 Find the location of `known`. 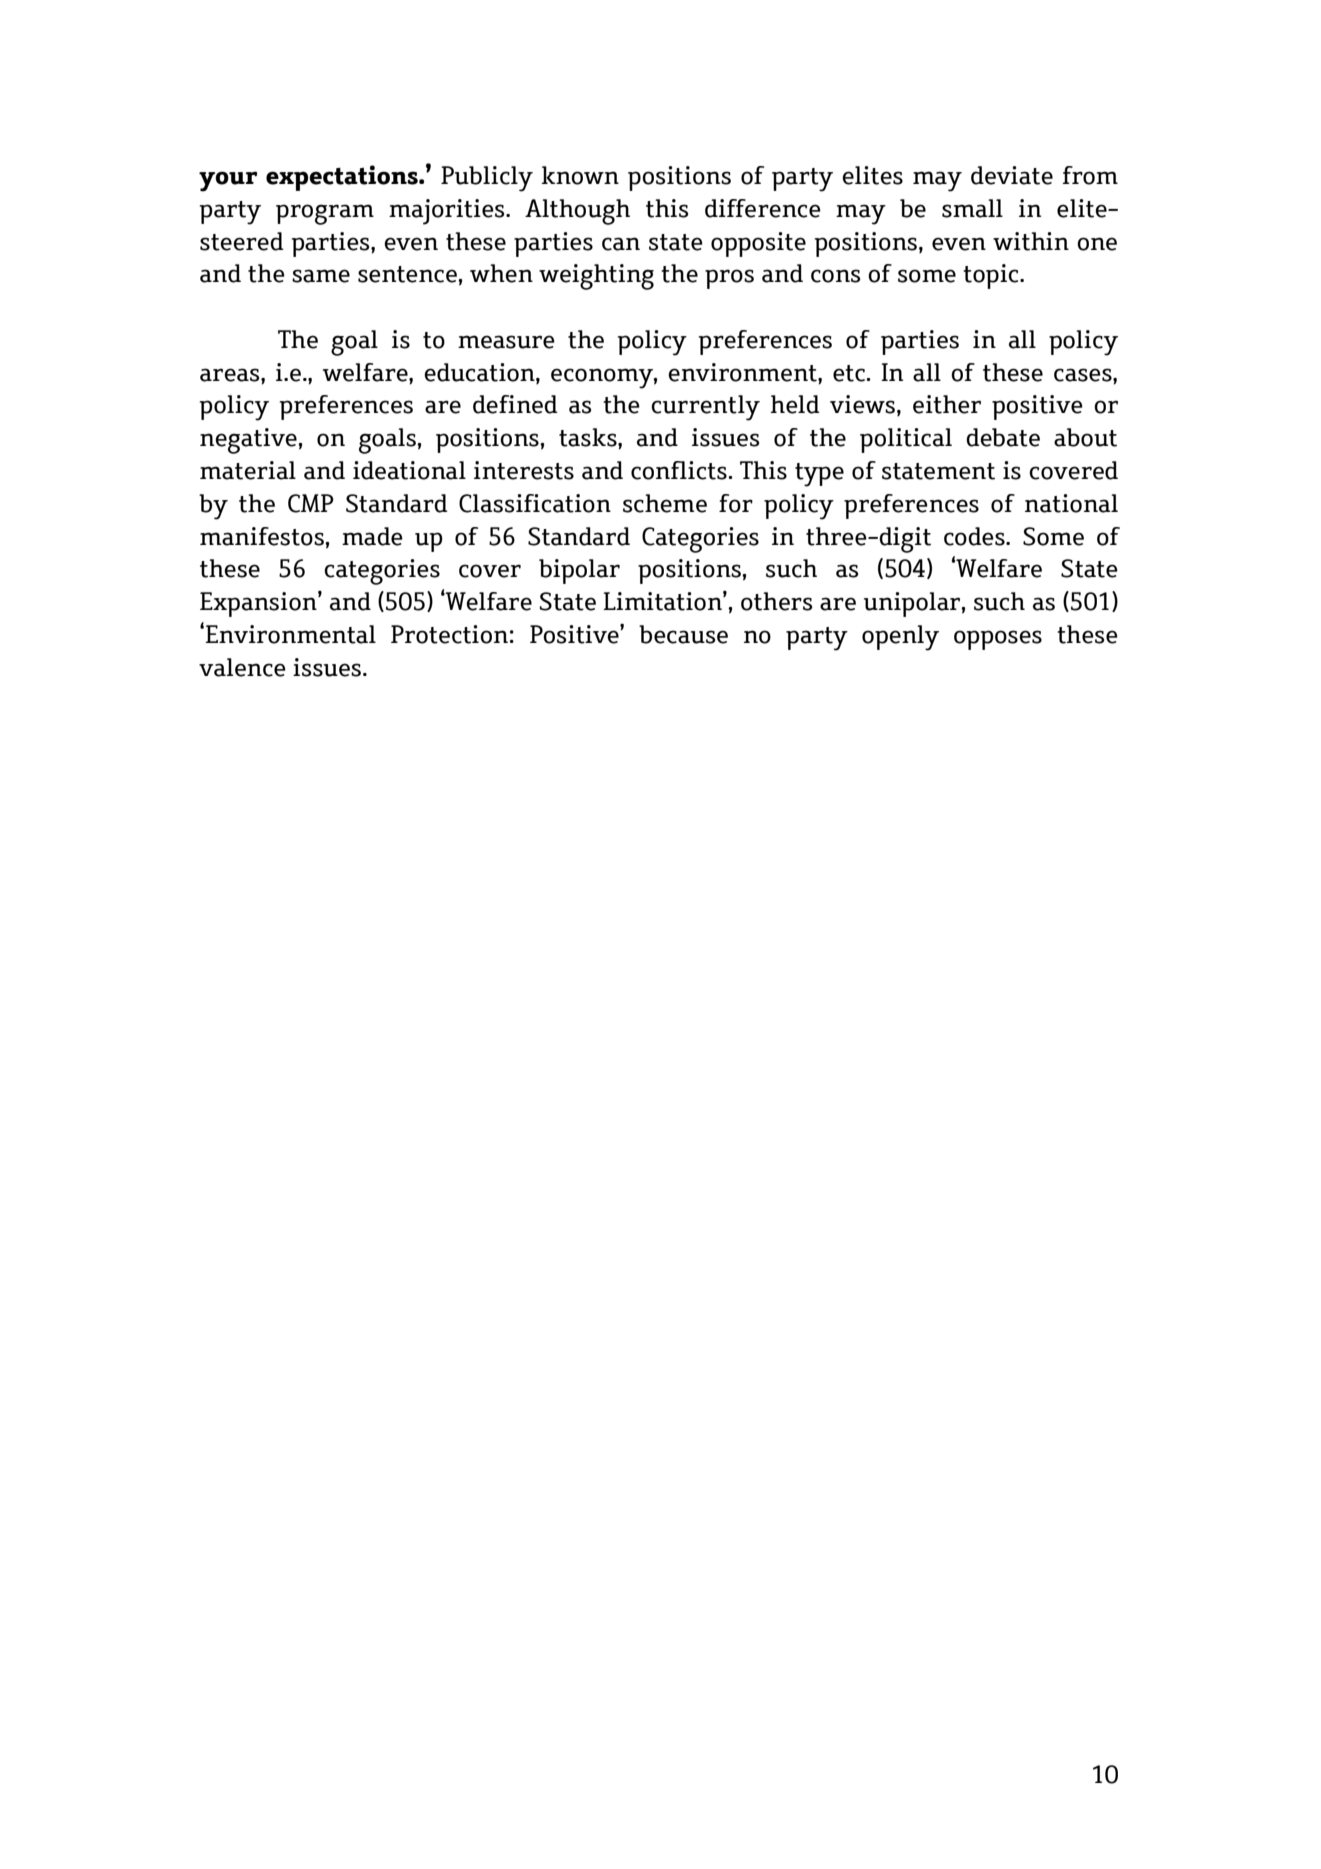

known is located at coordinates (580, 175).
